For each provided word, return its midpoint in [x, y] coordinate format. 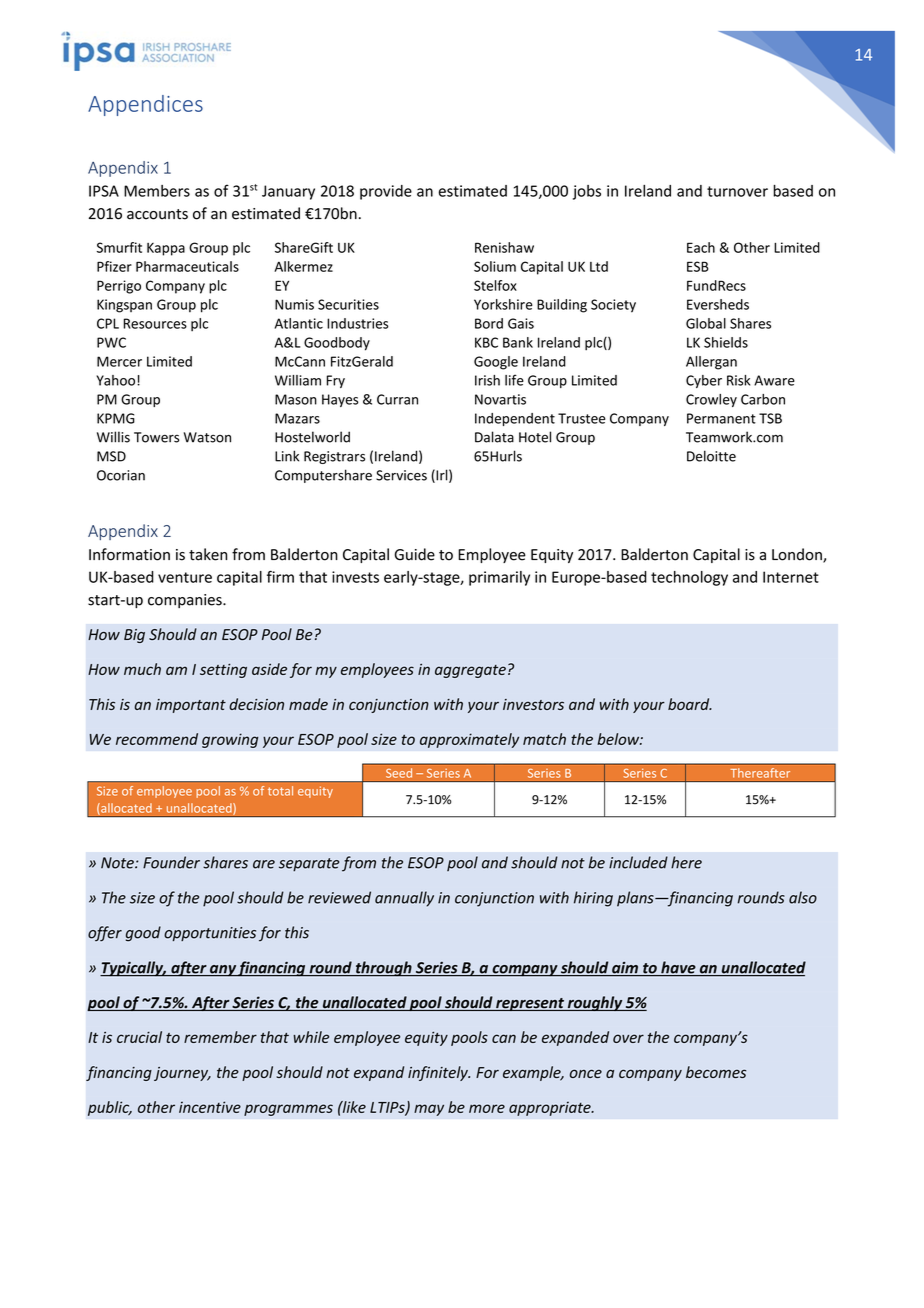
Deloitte [711, 456]
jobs [587, 192]
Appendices [145, 105]
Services [401, 475]
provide [386, 192]
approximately [469, 740]
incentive [210, 1107]
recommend [157, 739]
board [690, 704]
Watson [207, 437]
